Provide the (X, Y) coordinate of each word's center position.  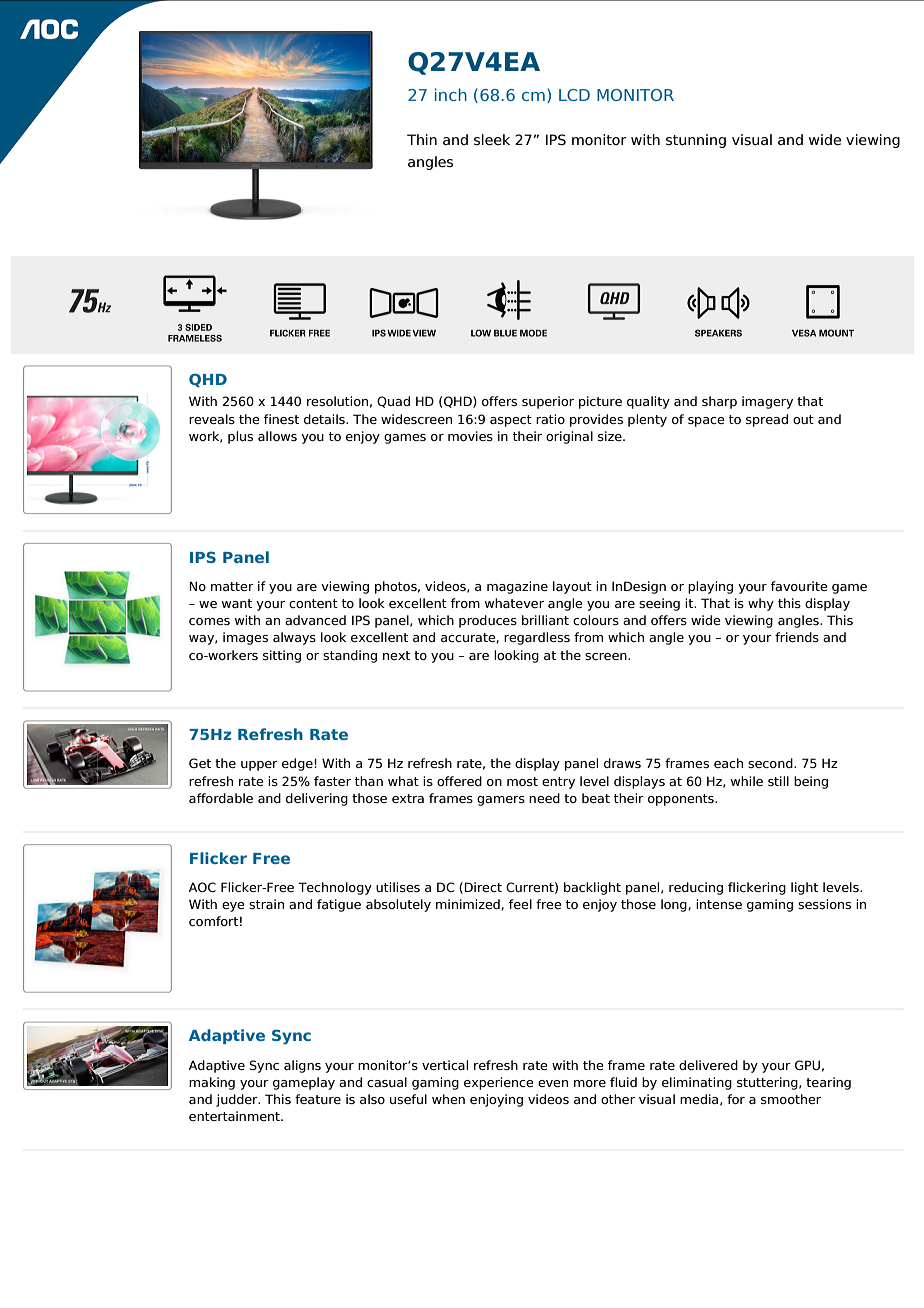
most (522, 781)
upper (259, 766)
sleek (492, 140)
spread (767, 420)
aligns (302, 1066)
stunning (696, 141)
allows (277, 436)
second (771, 763)
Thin (422, 139)
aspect (511, 421)
